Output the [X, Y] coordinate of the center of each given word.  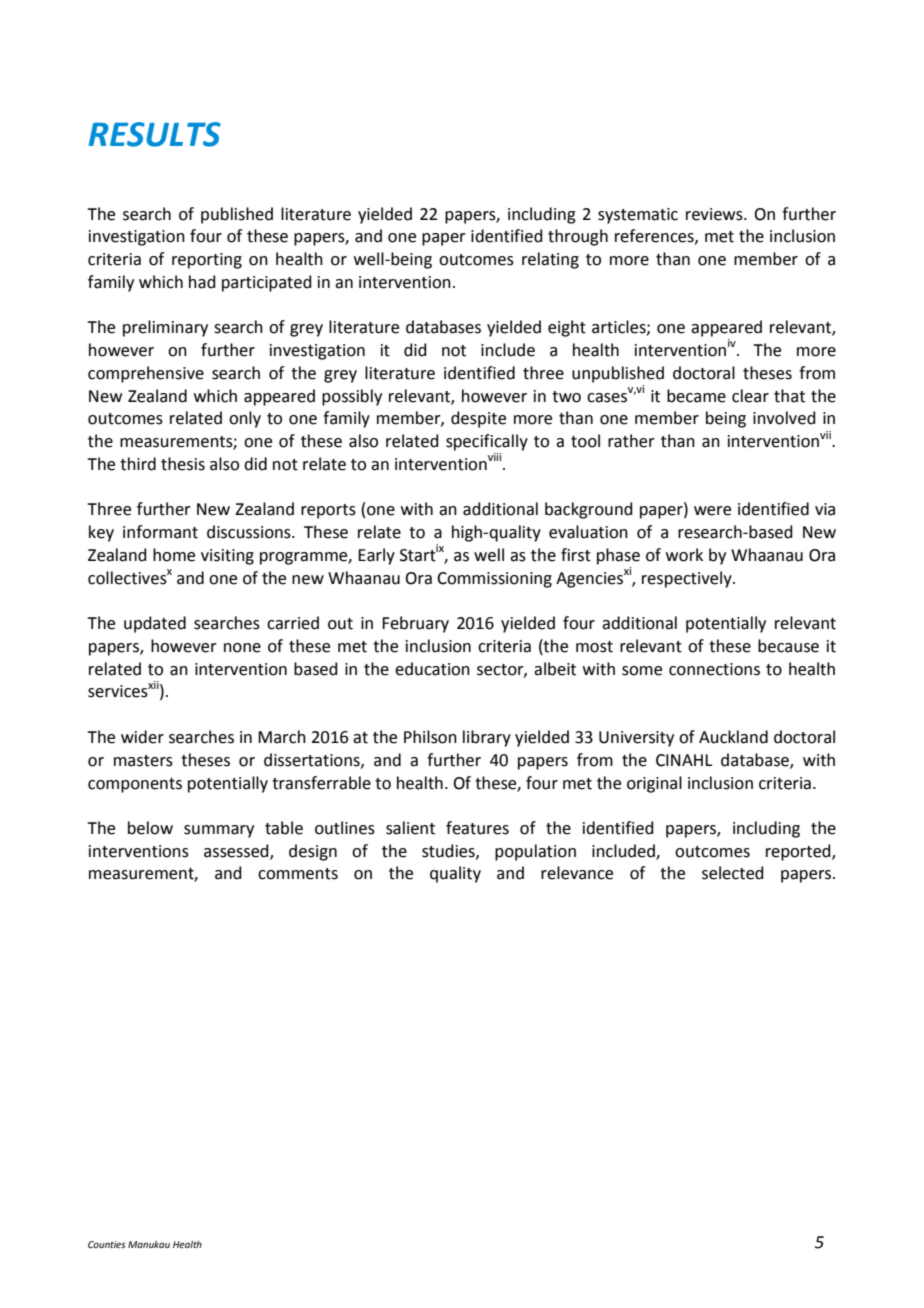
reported [799, 852]
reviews [715, 214]
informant [160, 532]
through [578, 237]
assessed [237, 851]
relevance [577, 873]
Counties [107, 1244]
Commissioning [494, 580]
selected [733, 873]
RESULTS [155, 134]
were [712, 511]
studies [449, 851]
